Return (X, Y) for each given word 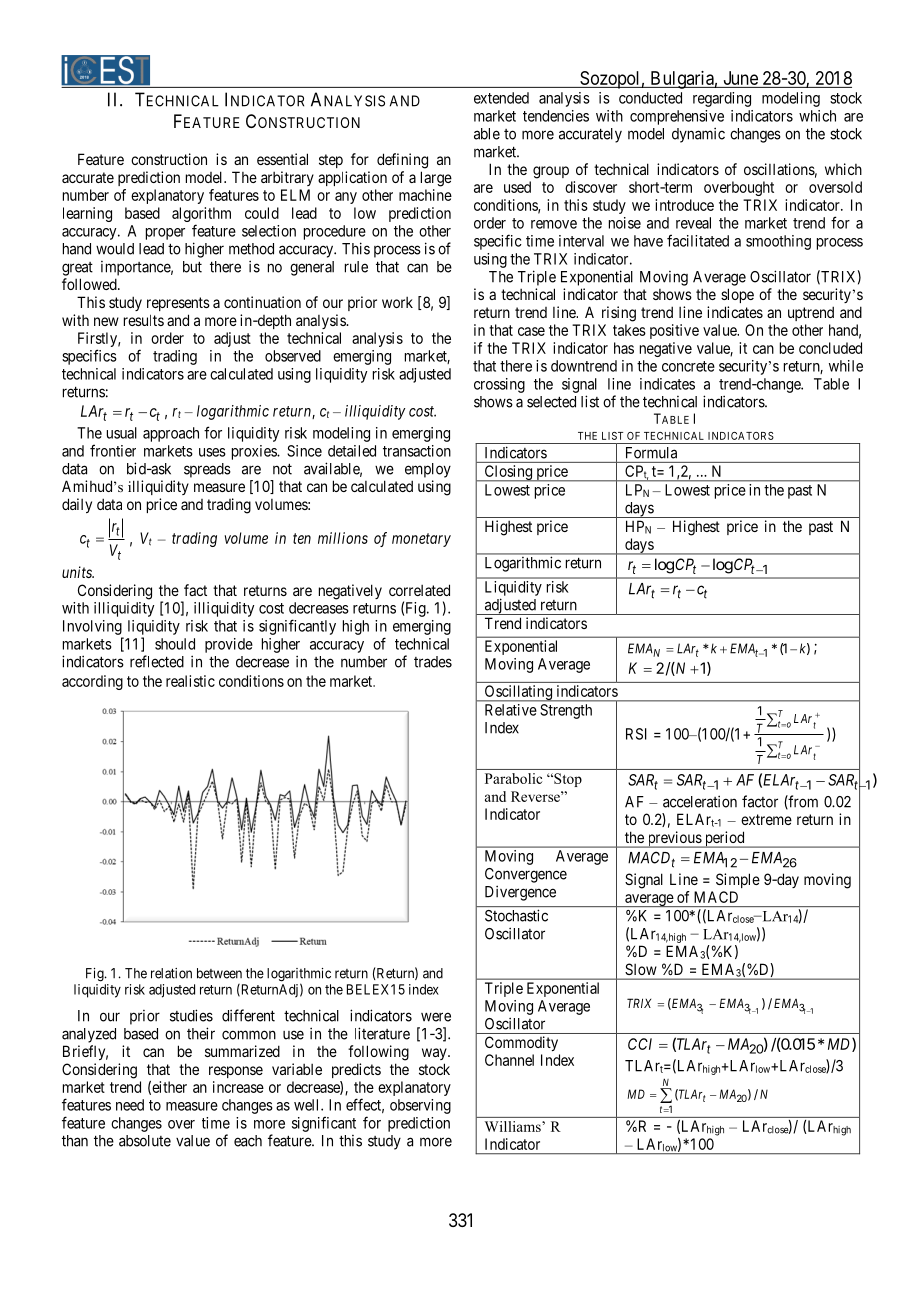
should (175, 644)
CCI (640, 1044)
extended (501, 98)
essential (282, 159)
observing (420, 1106)
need (130, 1105)
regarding (722, 99)
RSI (636, 734)
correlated (419, 590)
